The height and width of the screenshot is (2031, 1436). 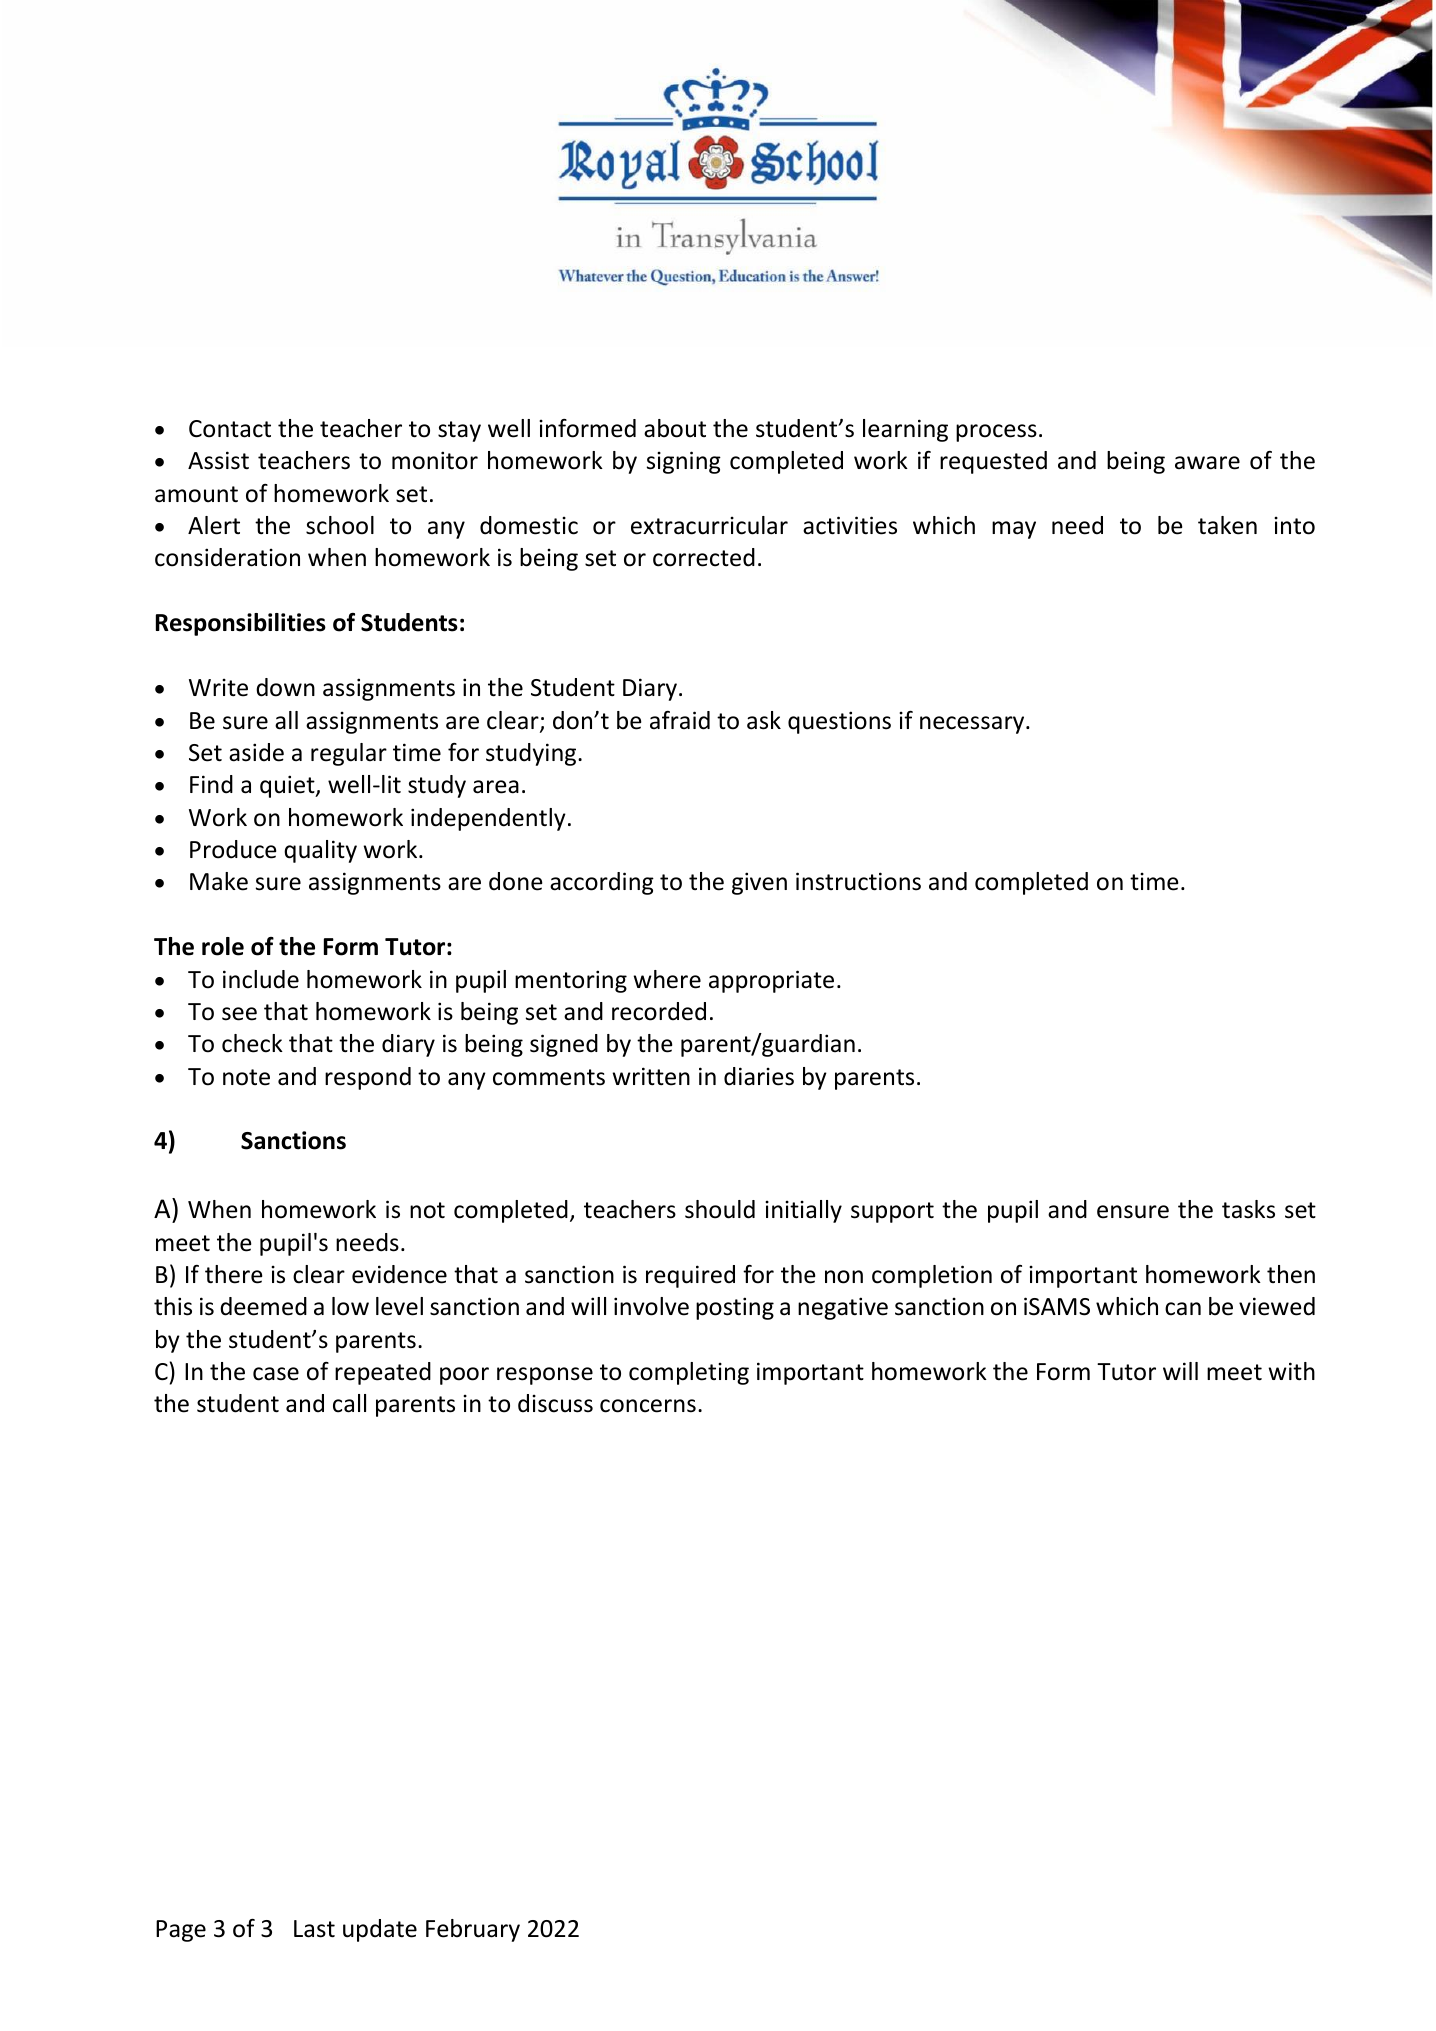 I want to click on Last, so click(x=314, y=1929).
